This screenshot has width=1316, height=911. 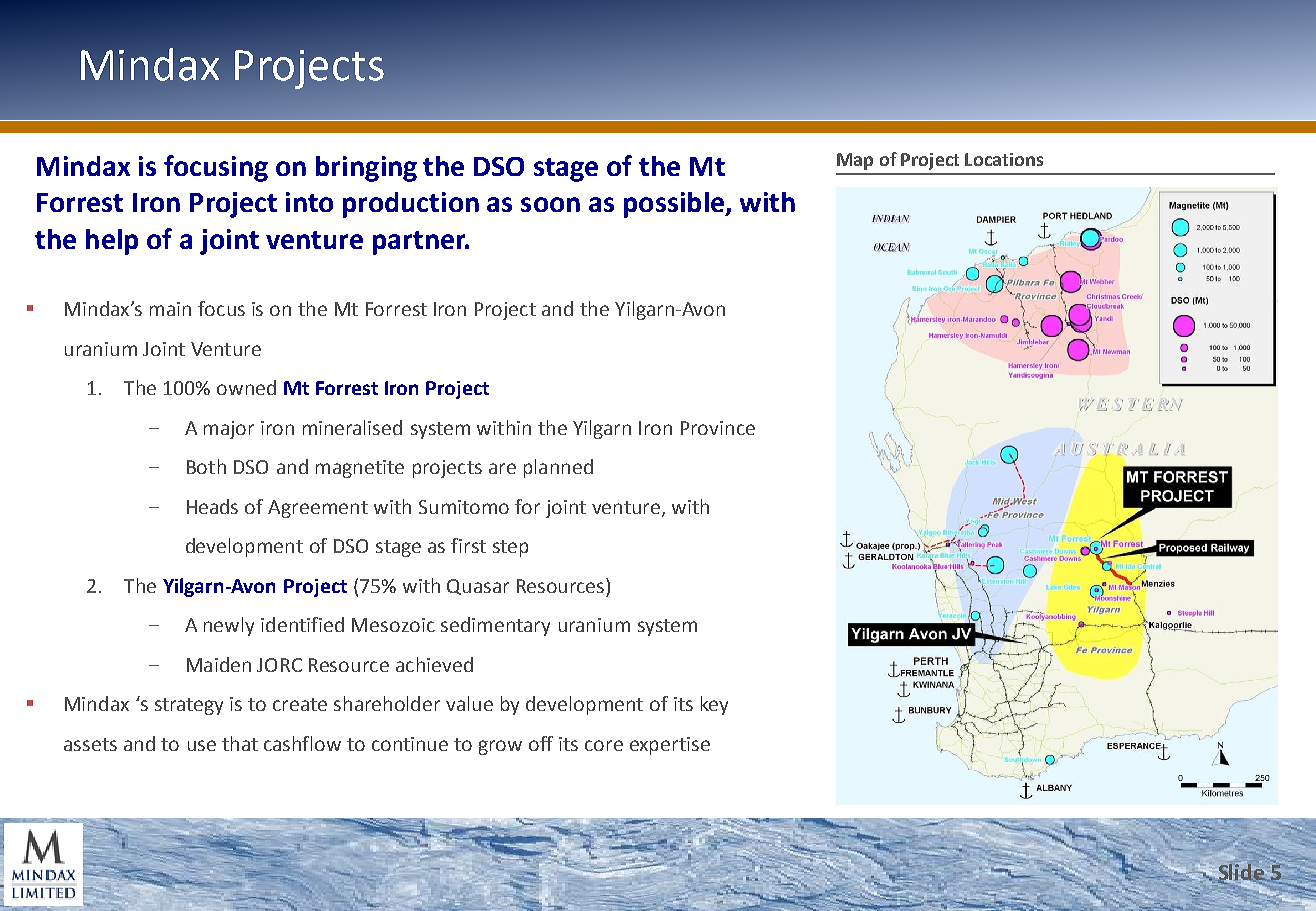 I want to click on owned, so click(x=246, y=387).
